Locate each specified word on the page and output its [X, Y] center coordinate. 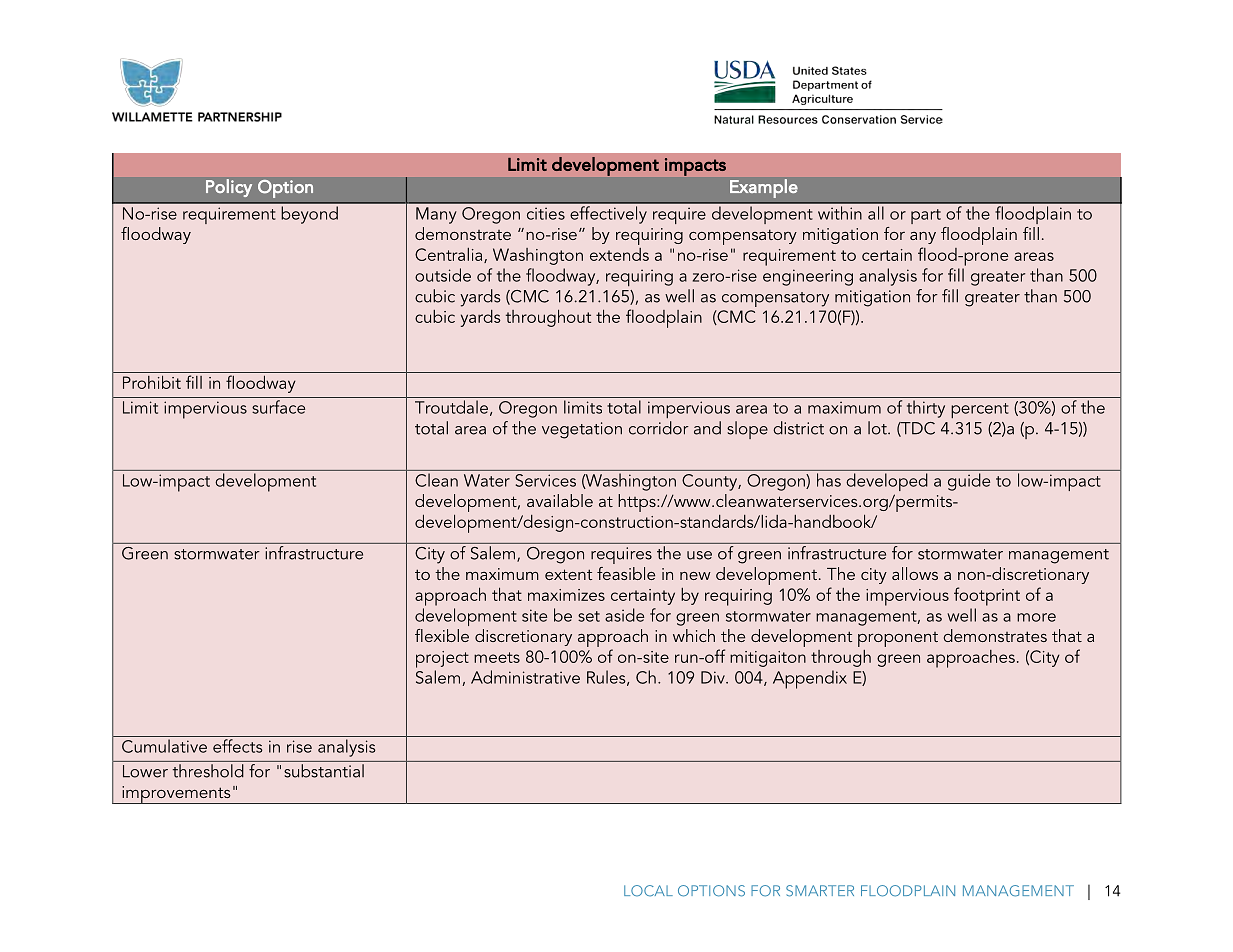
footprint [987, 596]
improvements [176, 795]
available [560, 500]
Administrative [525, 677]
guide [969, 482]
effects [238, 746]
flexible [442, 635]
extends [619, 254]
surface [278, 407]
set [589, 616]
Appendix [810, 679]
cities [546, 213]
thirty [926, 409]
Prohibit [152, 382]
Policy [229, 188]
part [926, 216]
